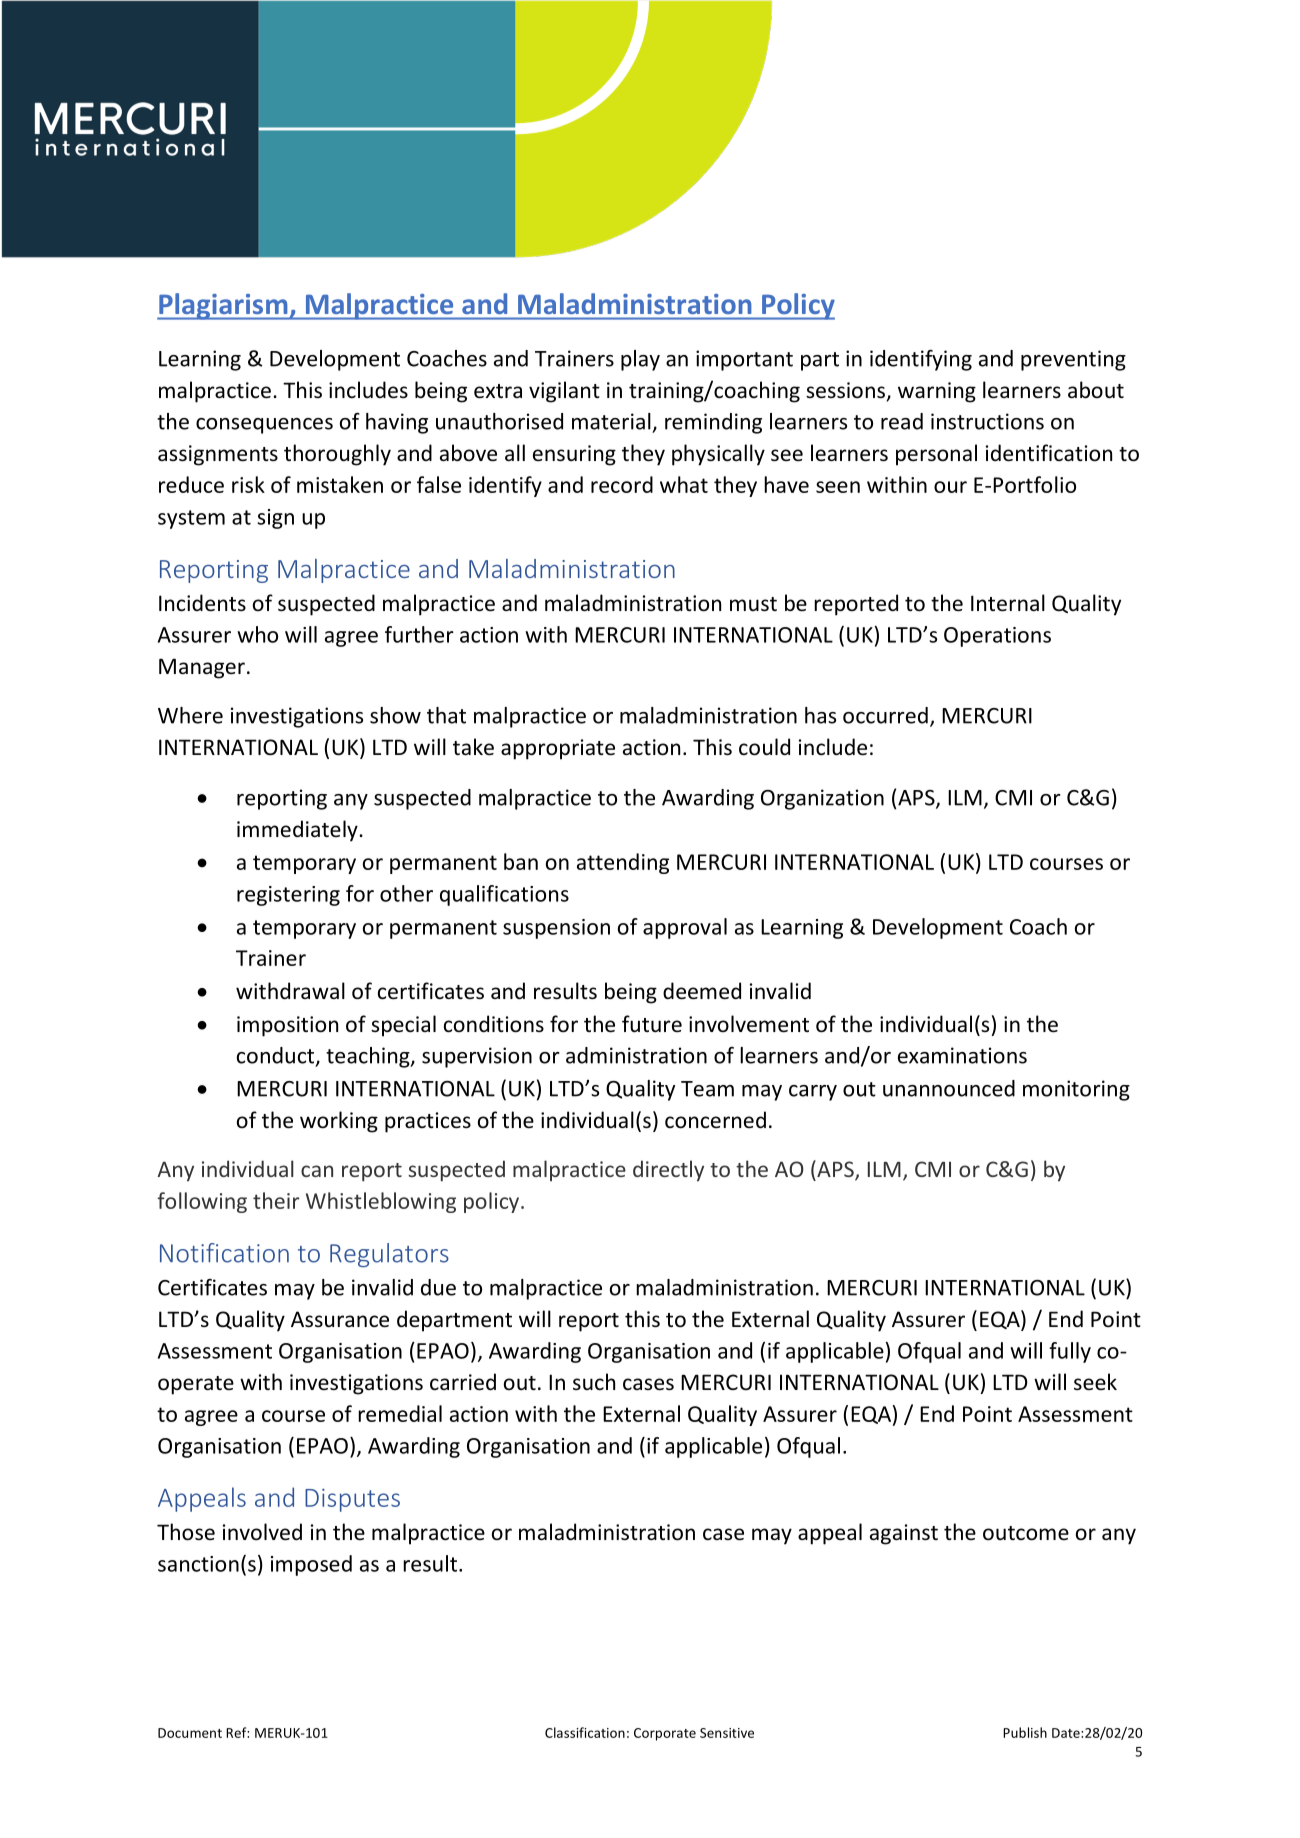  Describe the element at coordinates (640, 360) in the screenshot. I see `play` at that location.
